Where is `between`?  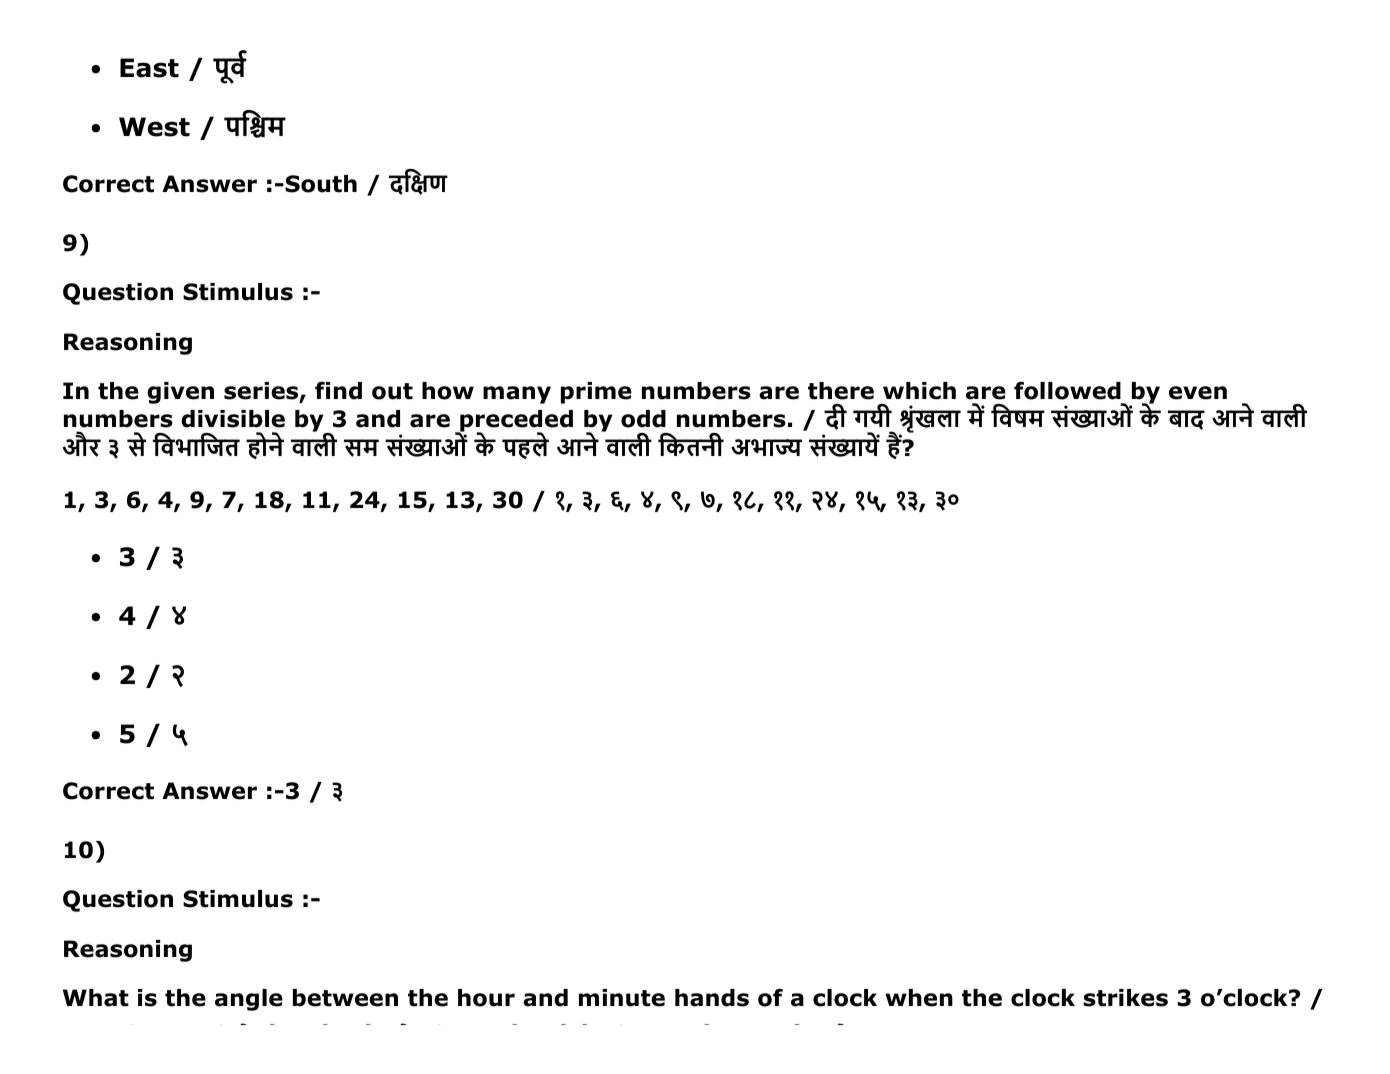 between is located at coordinates (345, 998).
